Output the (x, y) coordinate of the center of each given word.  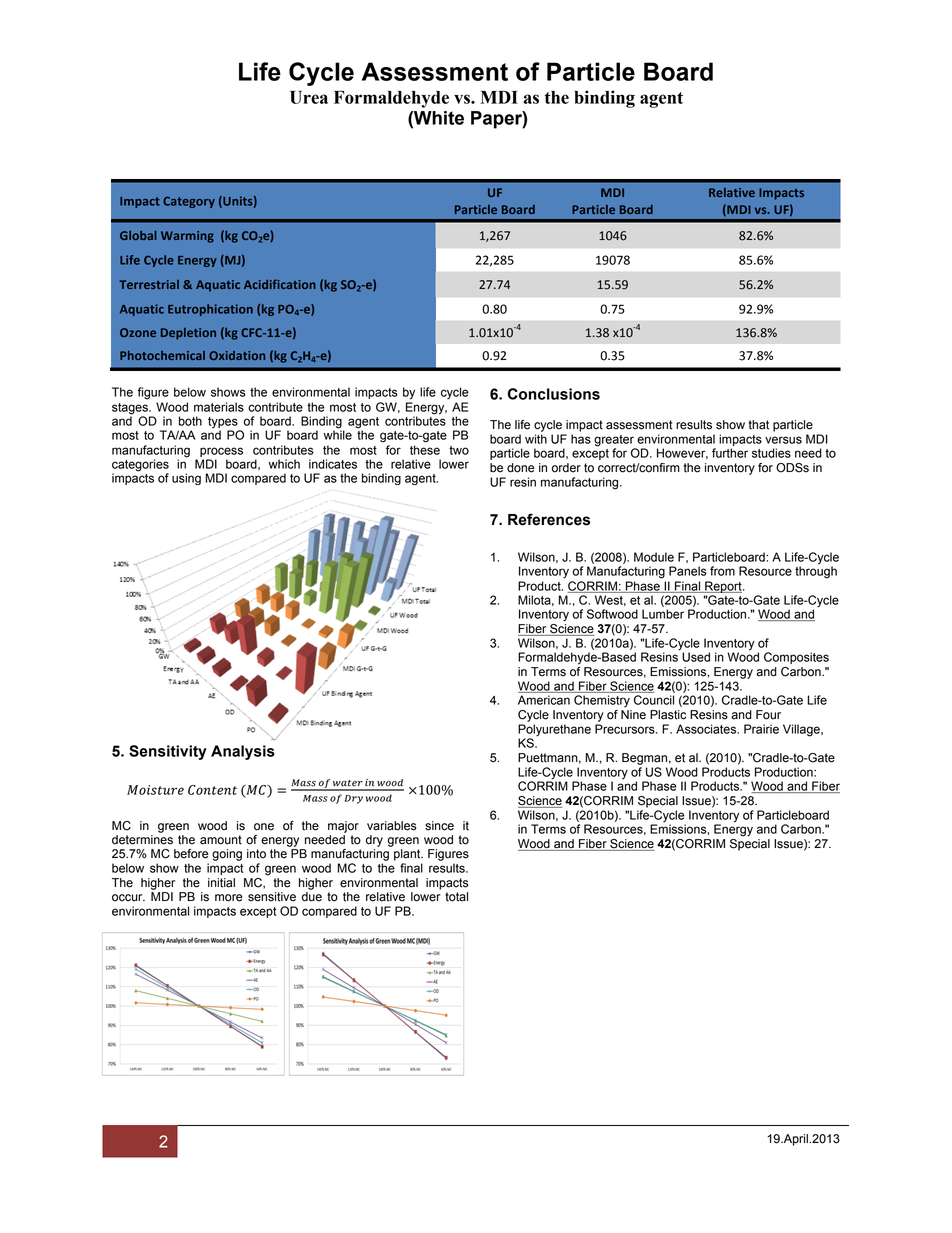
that (759, 425)
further (730, 453)
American (544, 700)
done (521, 468)
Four (768, 715)
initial (221, 883)
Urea (309, 97)
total (456, 897)
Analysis (243, 752)
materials (219, 407)
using (186, 479)
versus (783, 440)
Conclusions (554, 394)
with (536, 439)
